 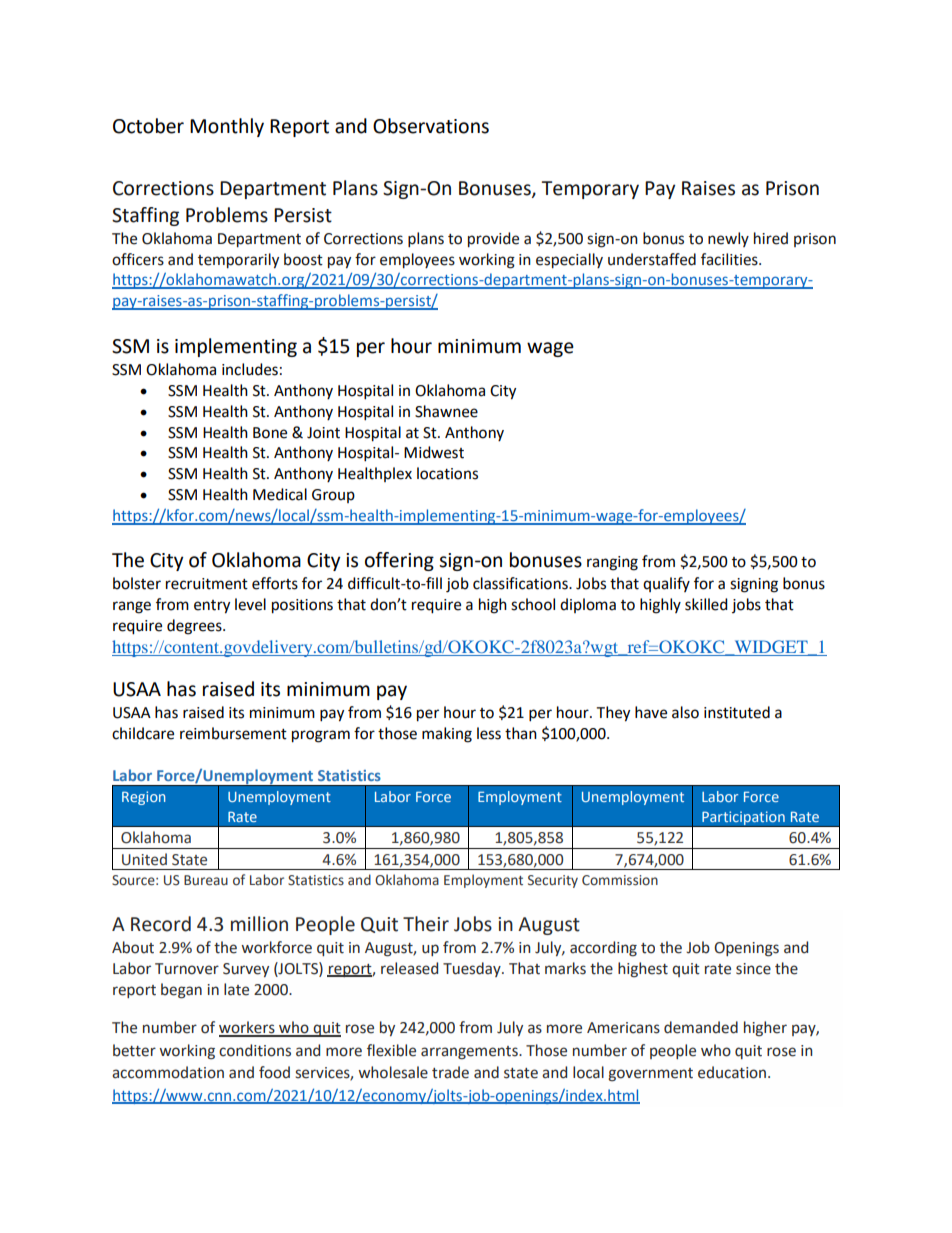 What do you see at coordinates (431, 126) in the screenshot?
I see `Observations` at bounding box center [431, 126].
